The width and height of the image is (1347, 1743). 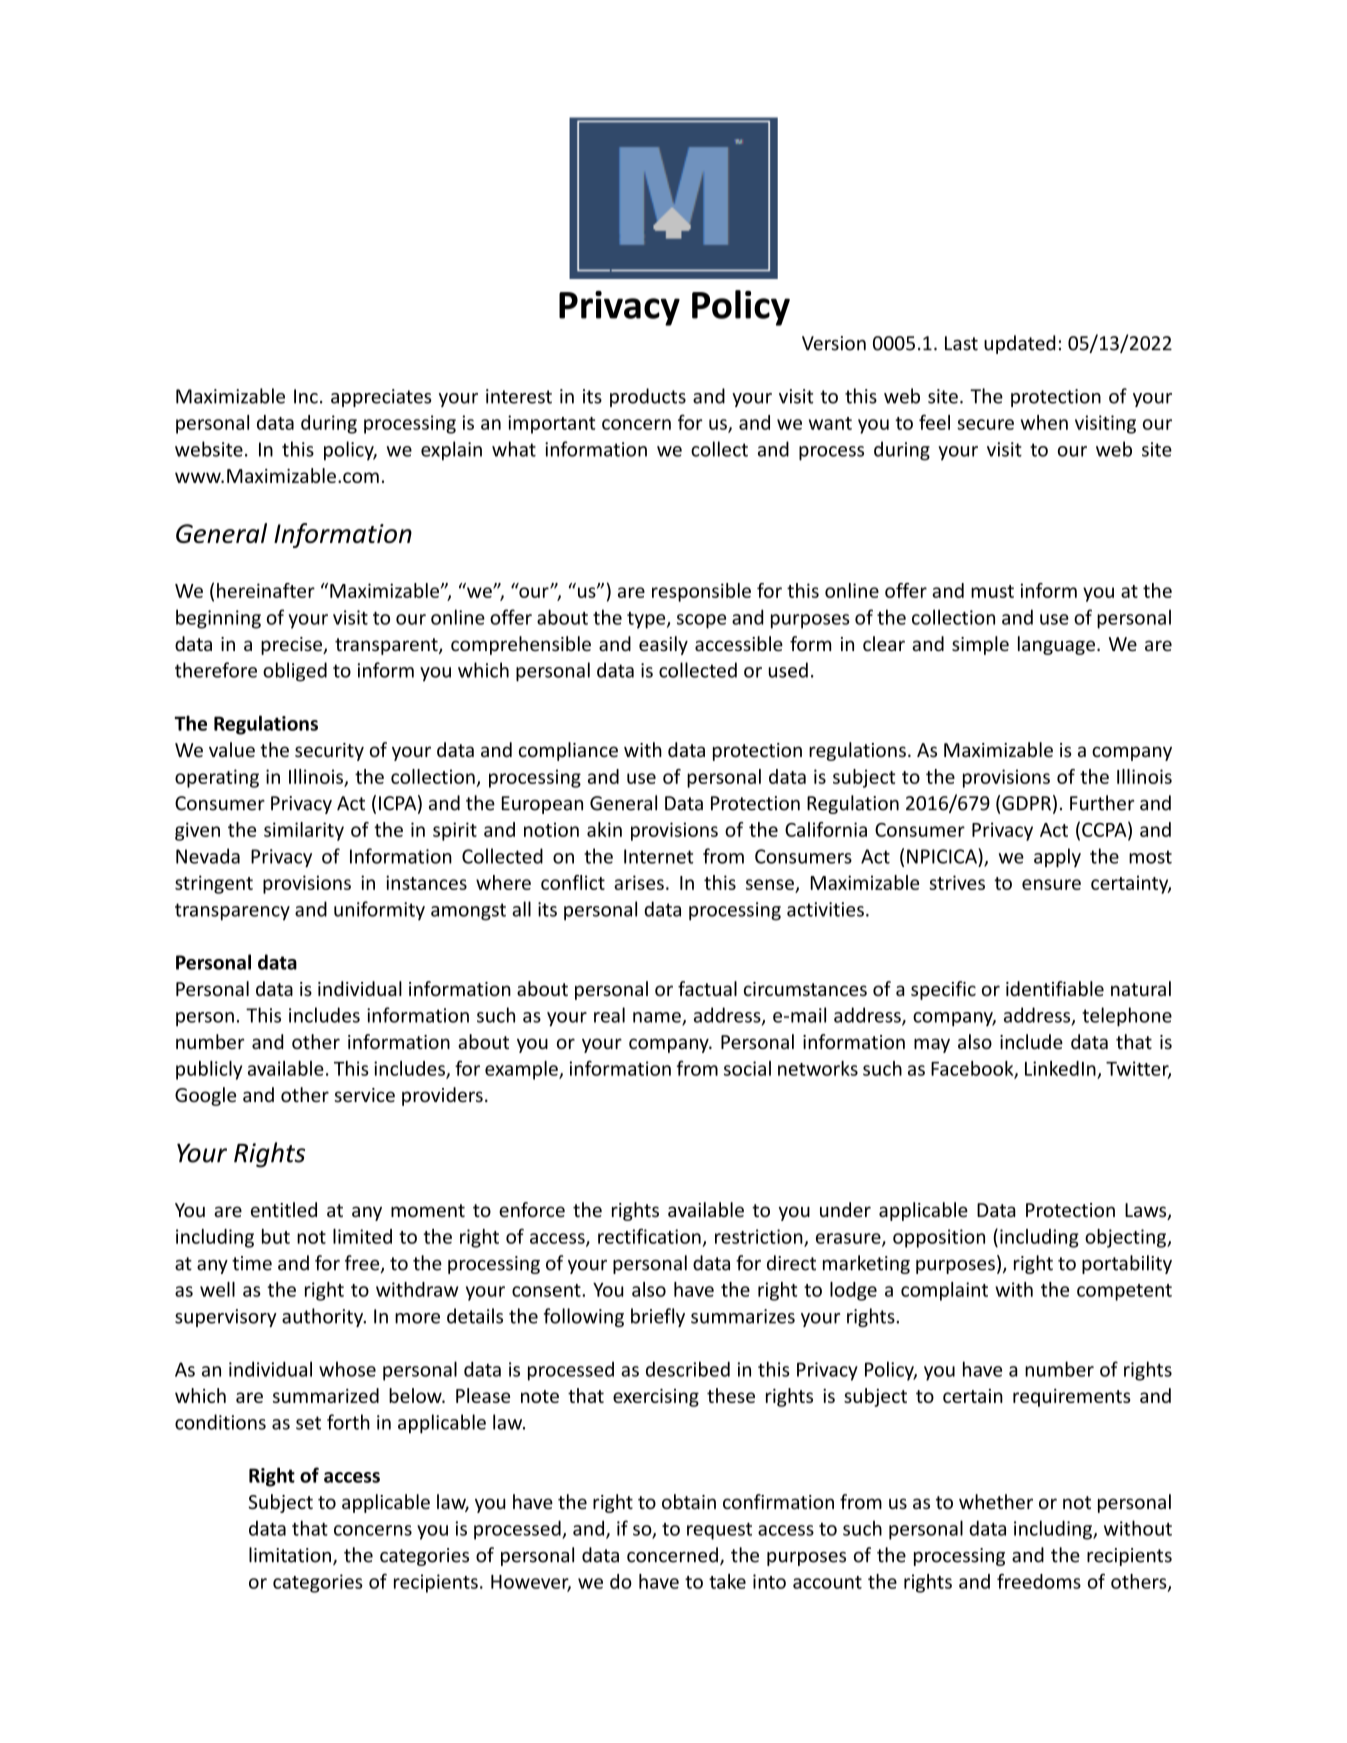 I want to click on factual, so click(x=707, y=988).
